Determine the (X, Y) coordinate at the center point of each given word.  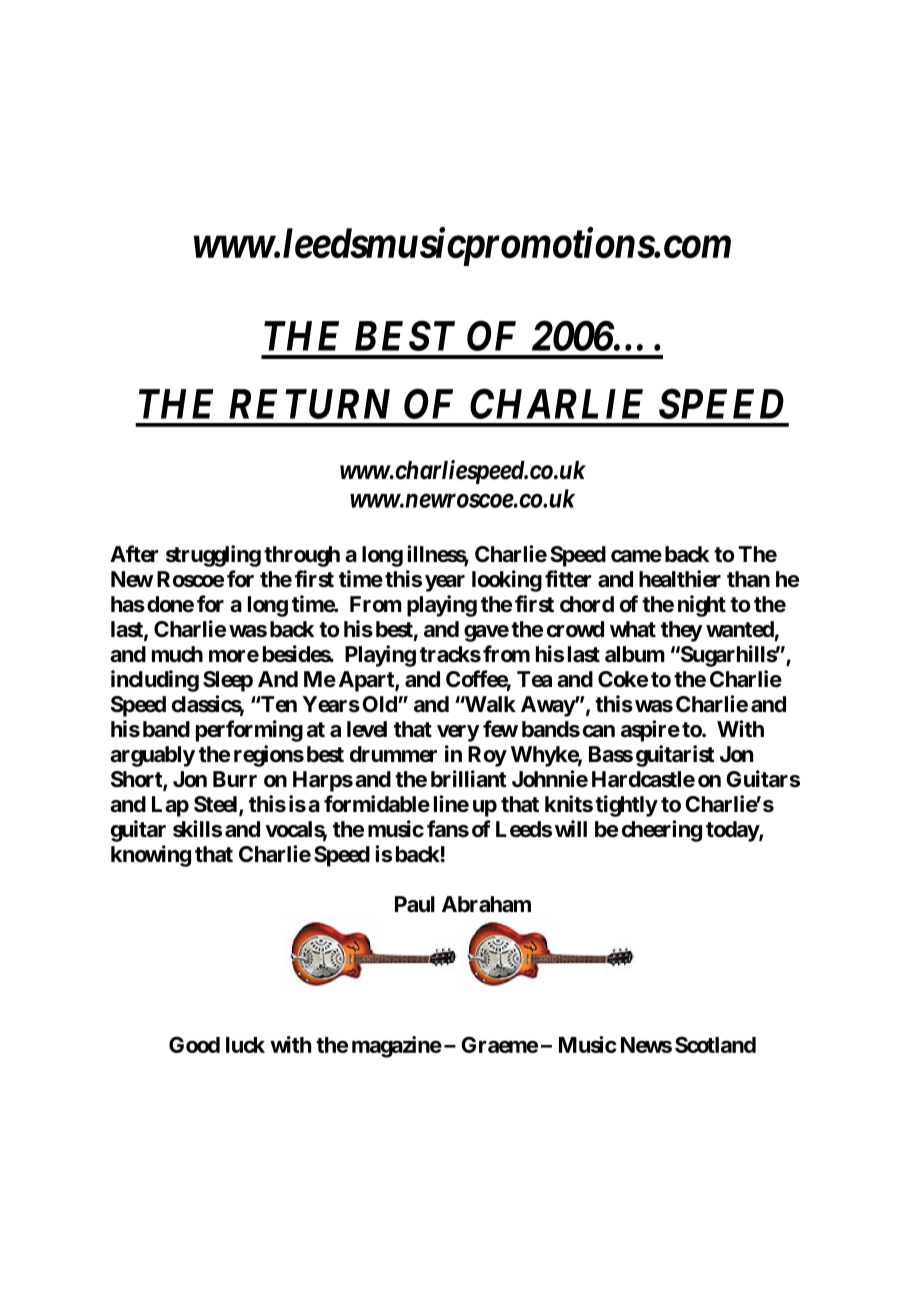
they (682, 631)
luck (245, 1045)
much (177, 654)
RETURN (309, 404)
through (302, 556)
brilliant (469, 779)
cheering (662, 831)
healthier (680, 579)
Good (194, 1044)
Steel (217, 805)
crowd (575, 629)
